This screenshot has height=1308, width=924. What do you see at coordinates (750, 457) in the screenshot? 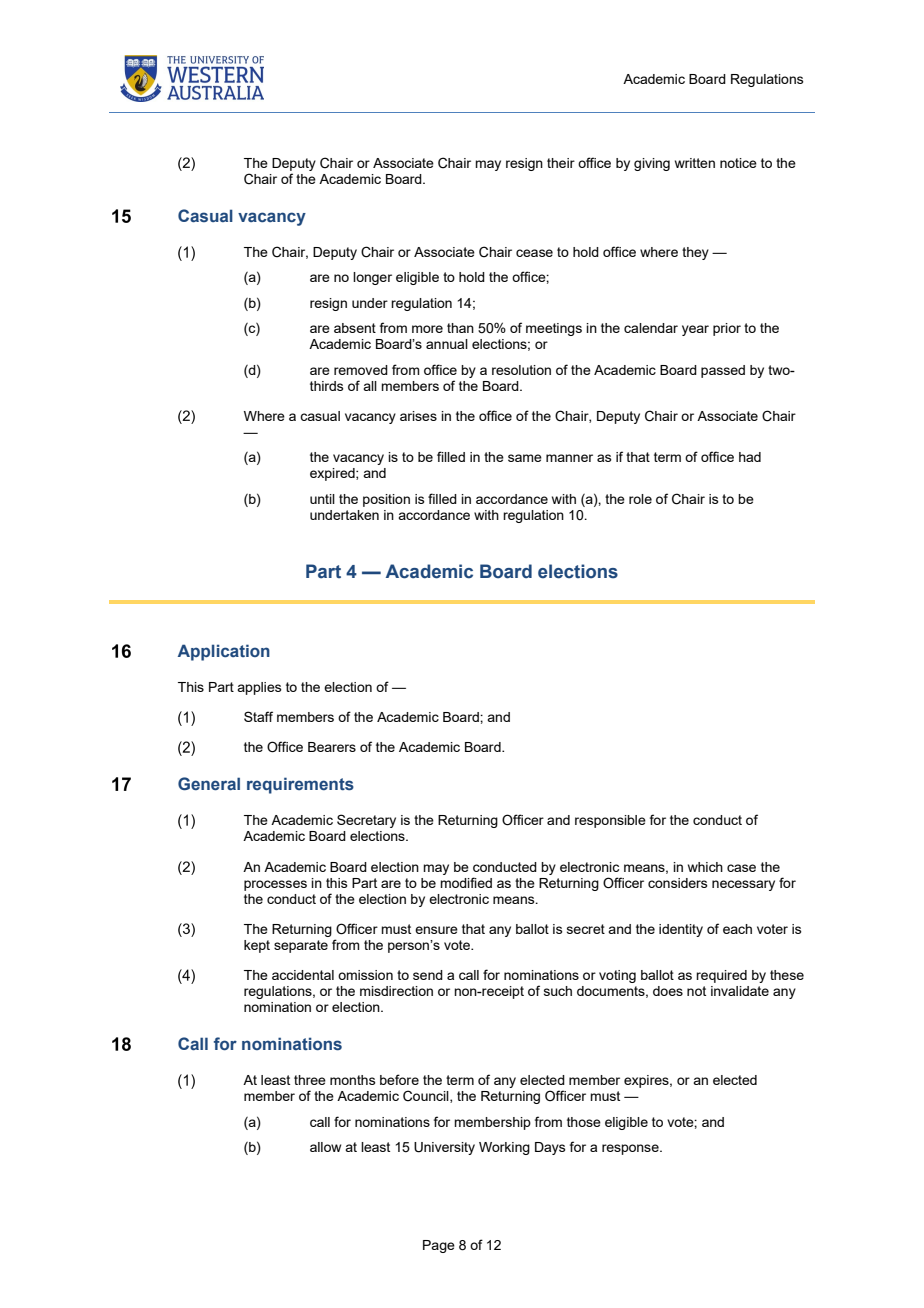
I see `had` at bounding box center [750, 457].
